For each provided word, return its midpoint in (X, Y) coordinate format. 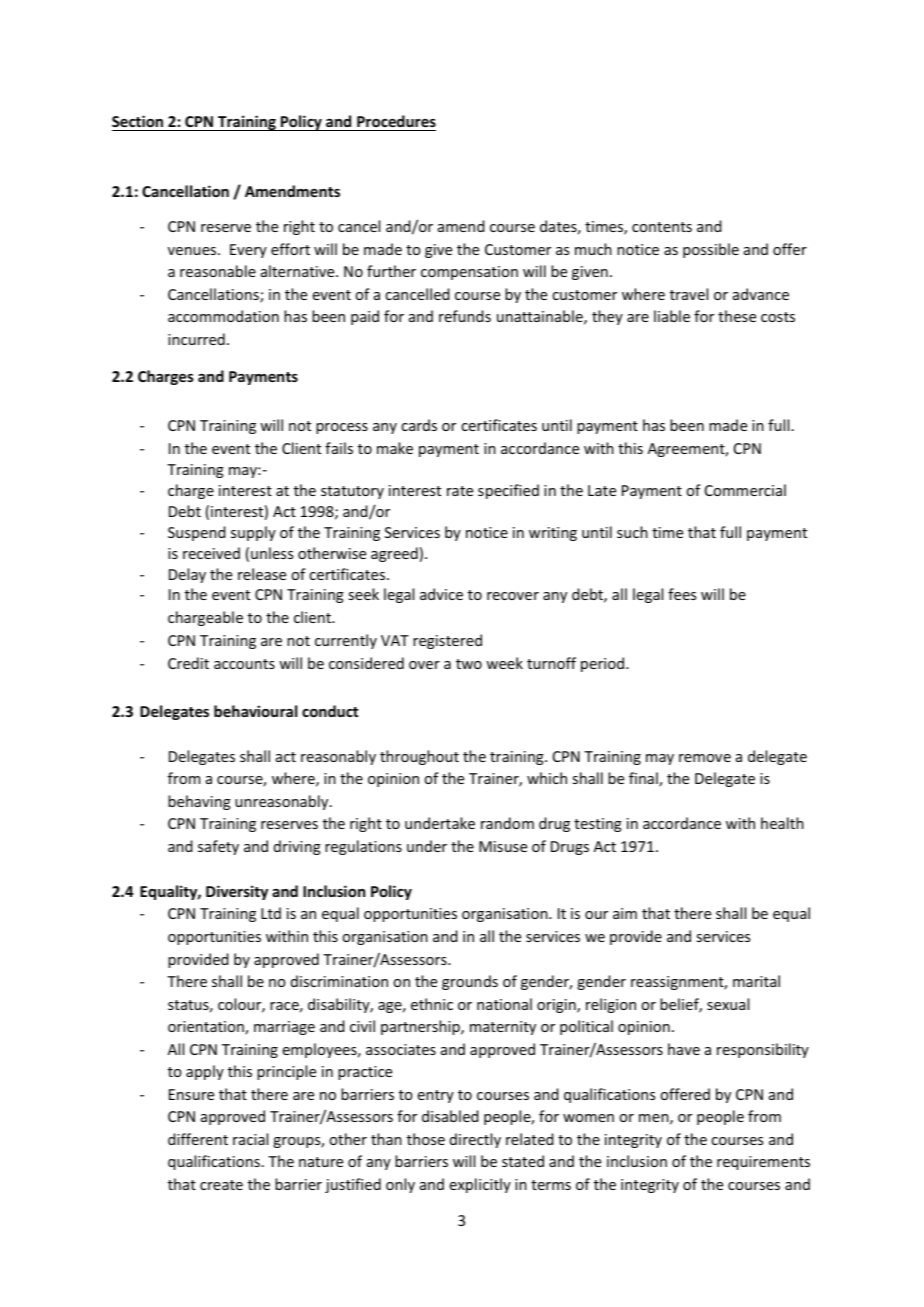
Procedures (395, 123)
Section (139, 123)
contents (662, 227)
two (469, 664)
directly (475, 1140)
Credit (188, 663)
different (198, 1139)
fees (682, 594)
